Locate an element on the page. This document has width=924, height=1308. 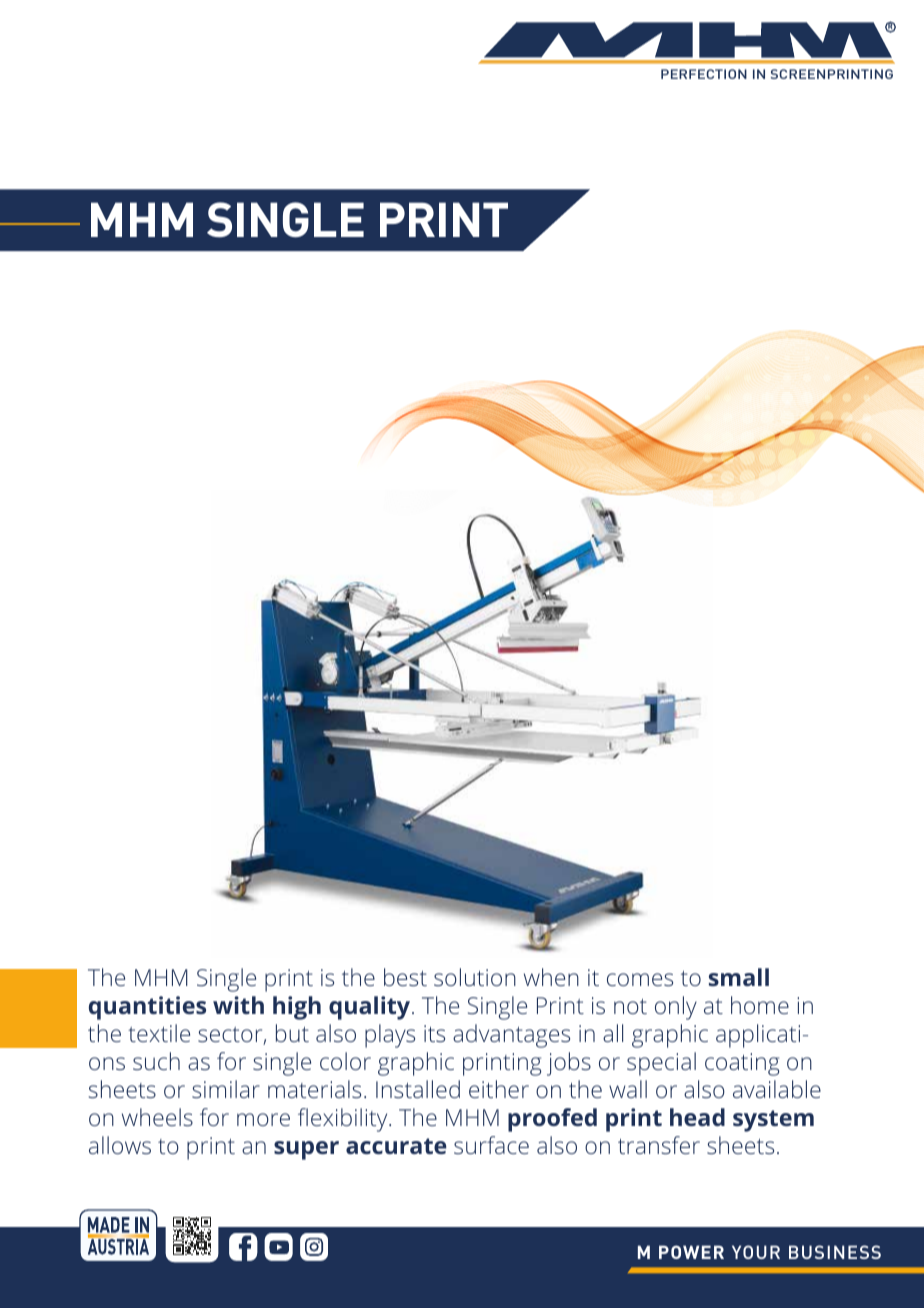
best is located at coordinates (405, 977).
